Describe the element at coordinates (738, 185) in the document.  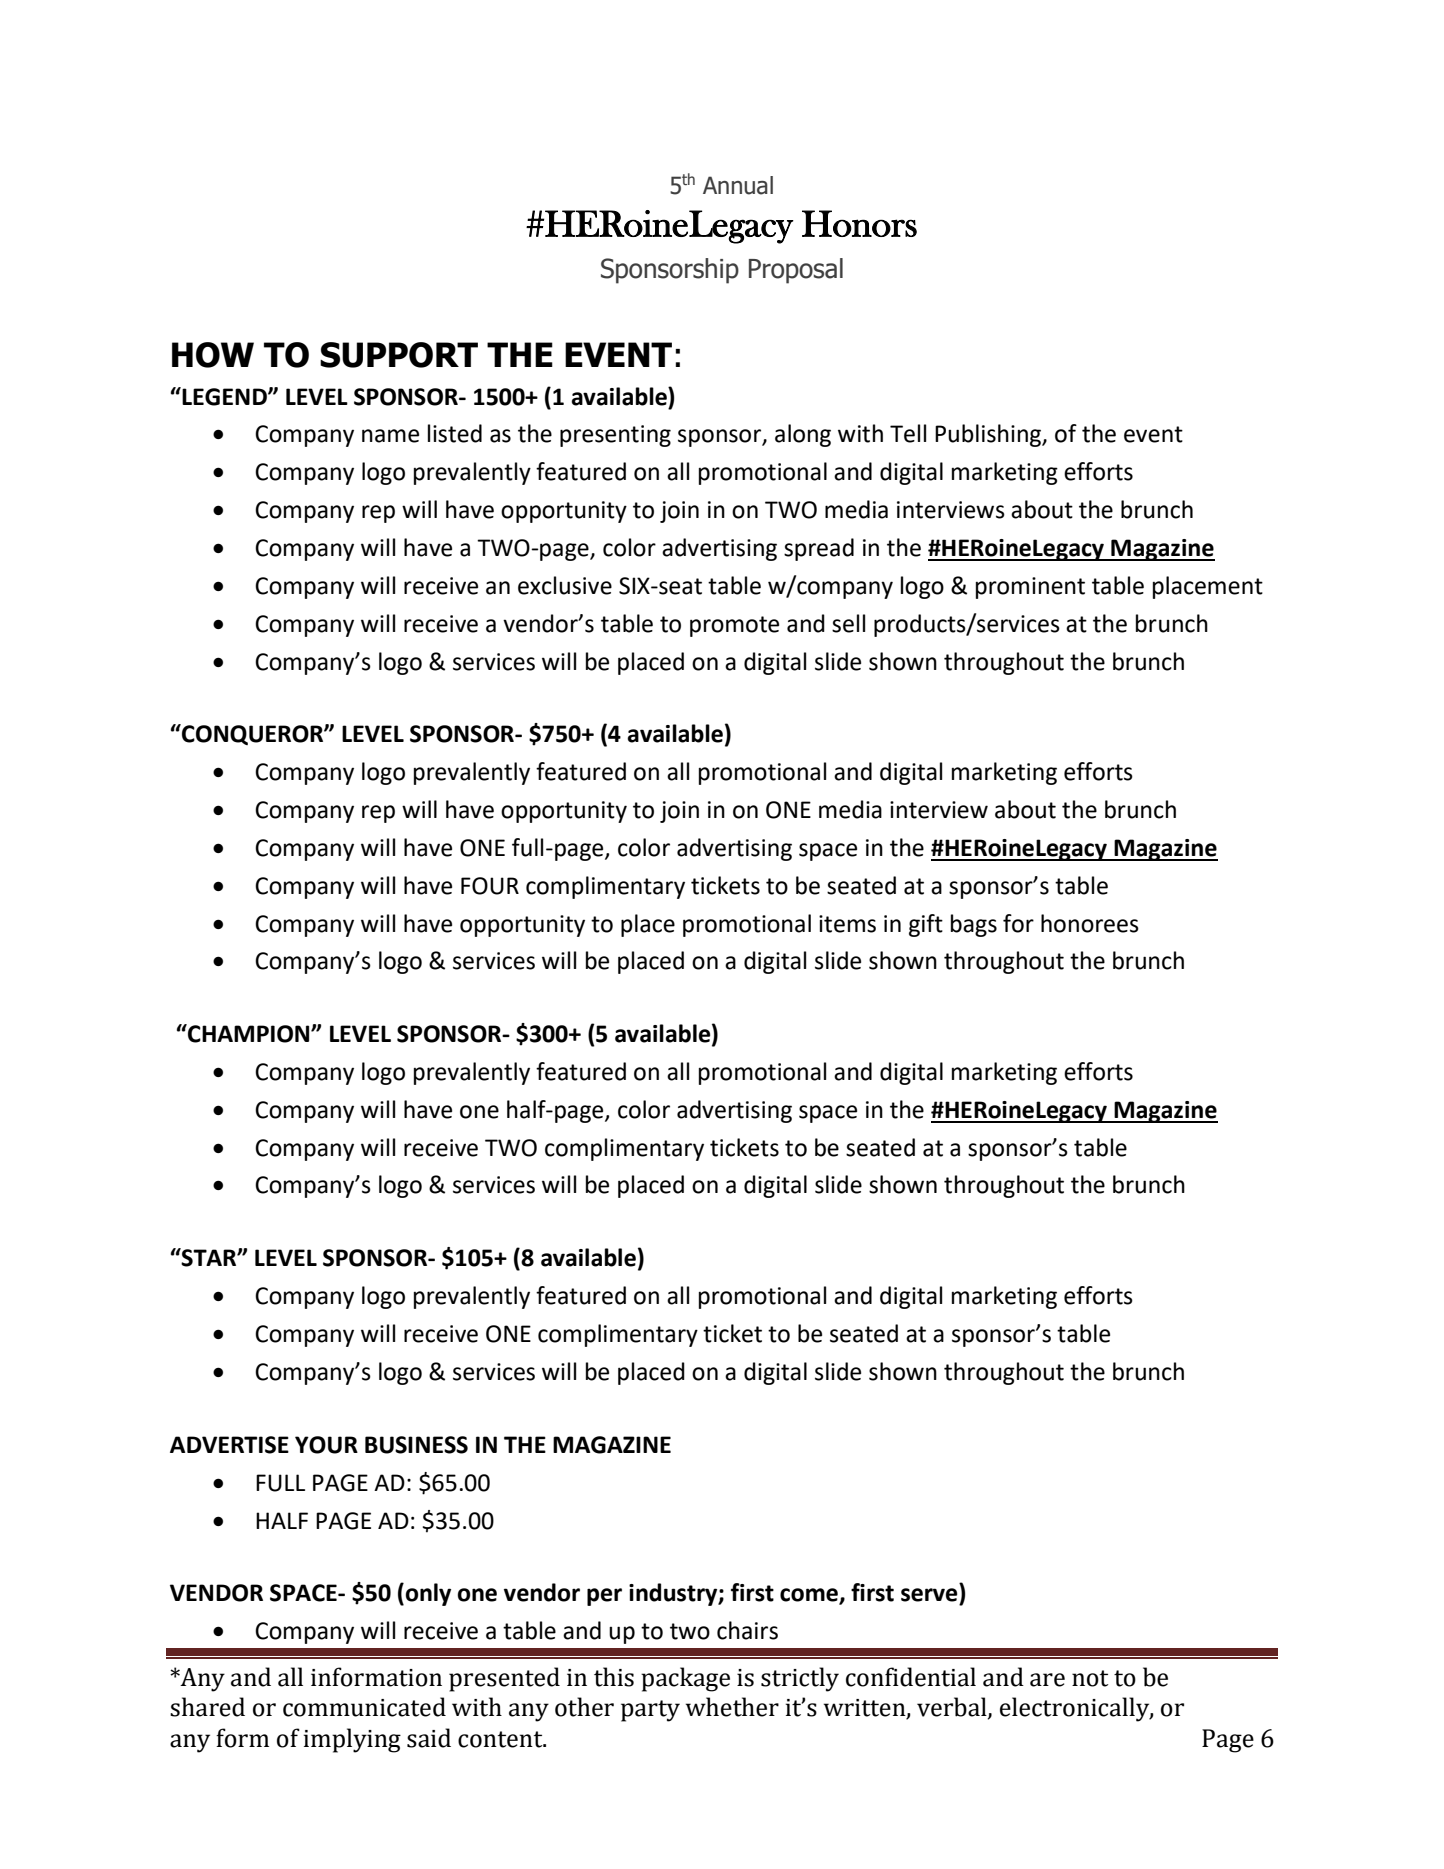
I see `Annual` at that location.
